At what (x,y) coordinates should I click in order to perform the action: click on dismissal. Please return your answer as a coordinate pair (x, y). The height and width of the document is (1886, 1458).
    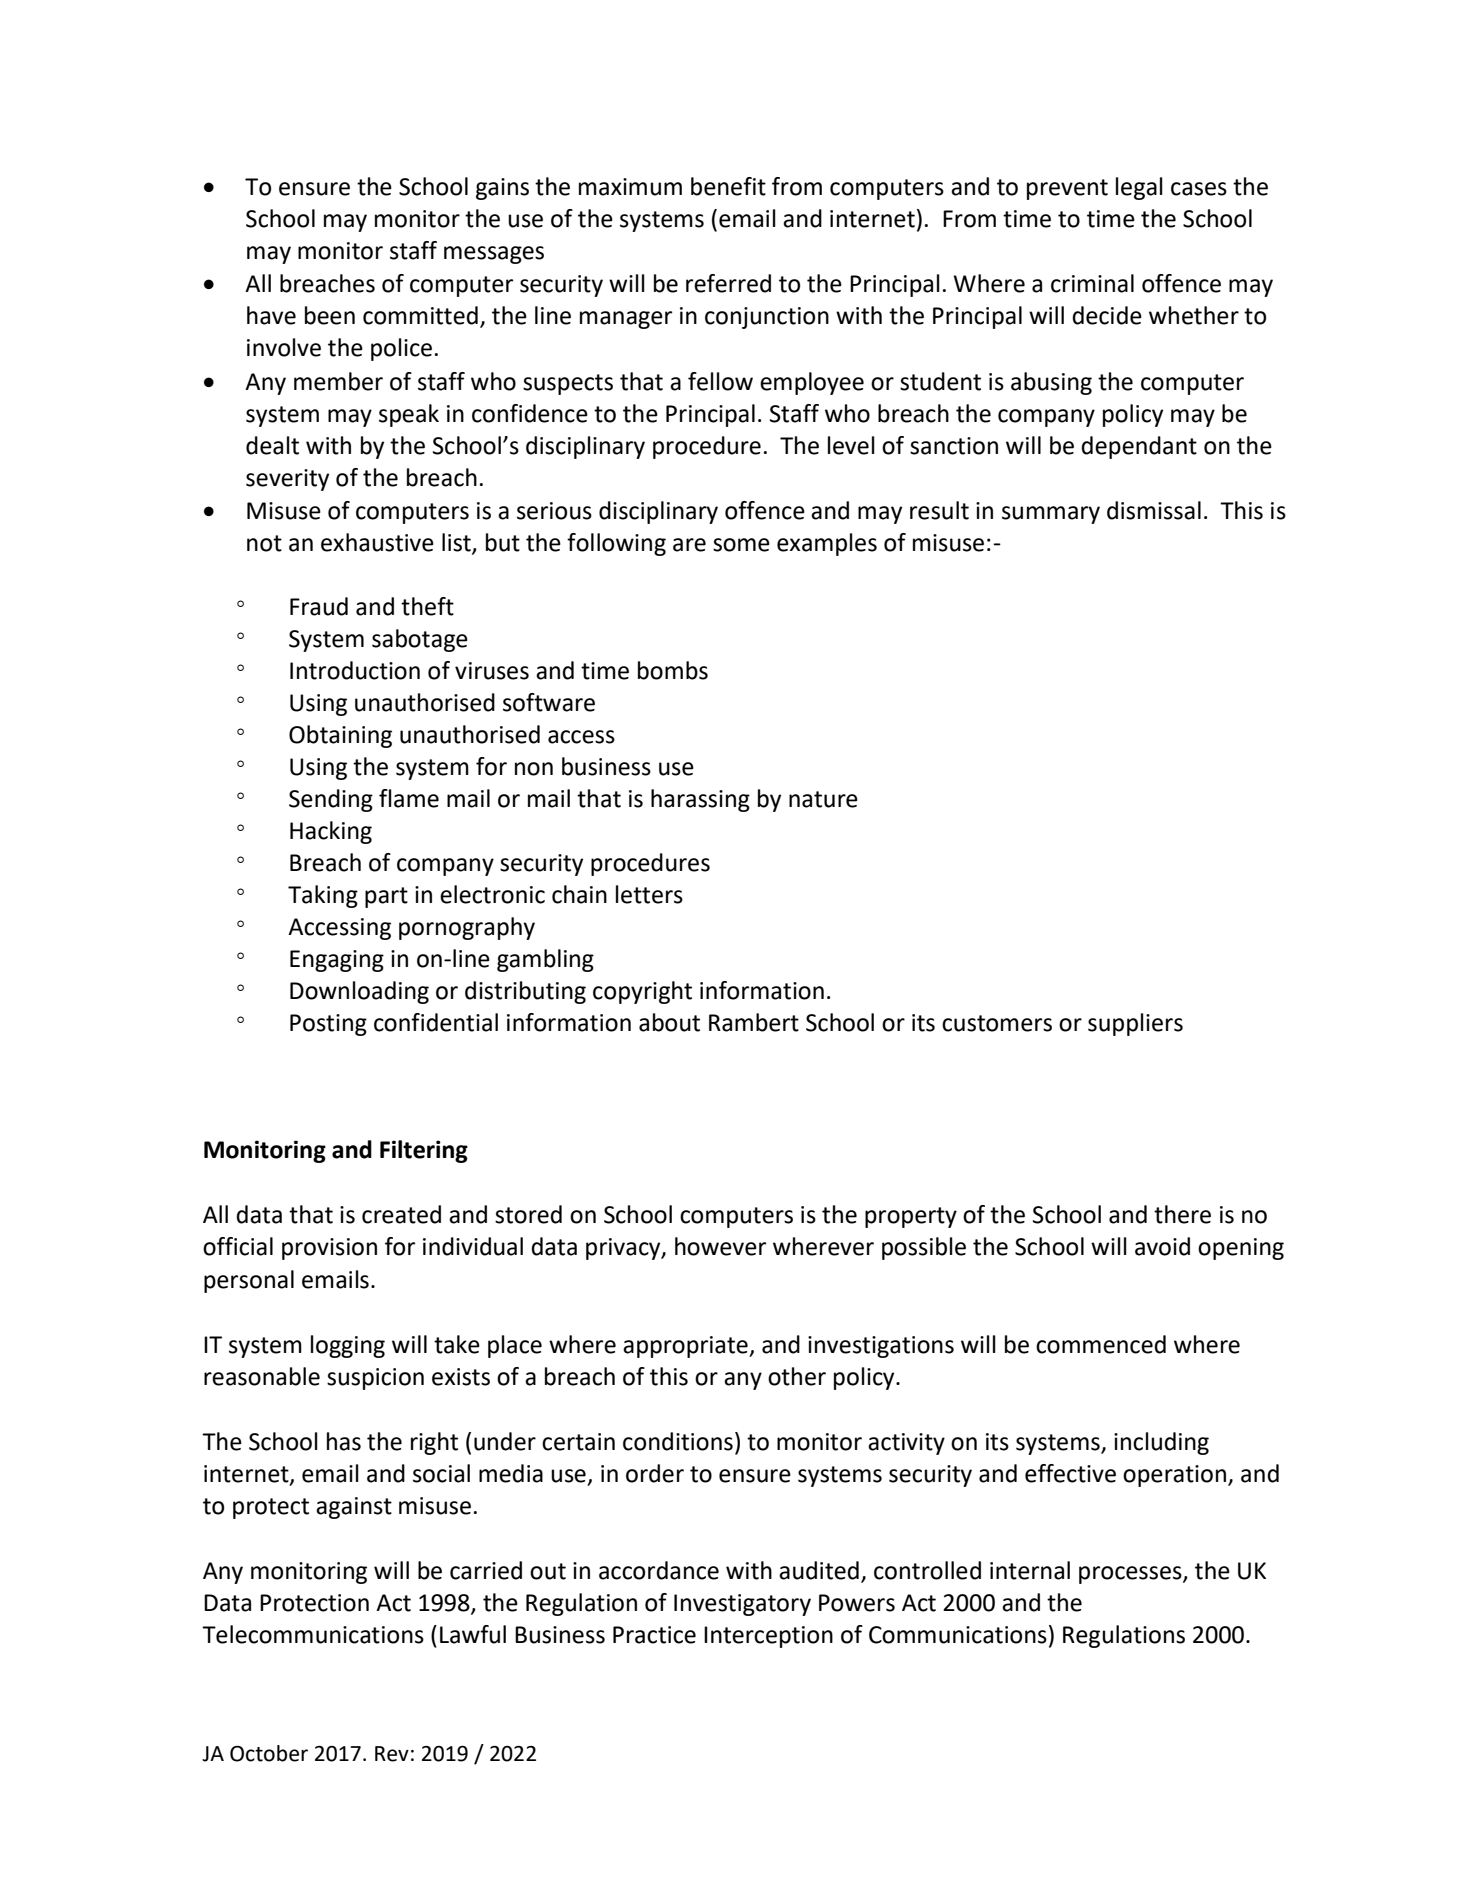
    Looking at the image, I should click on (1154, 510).
